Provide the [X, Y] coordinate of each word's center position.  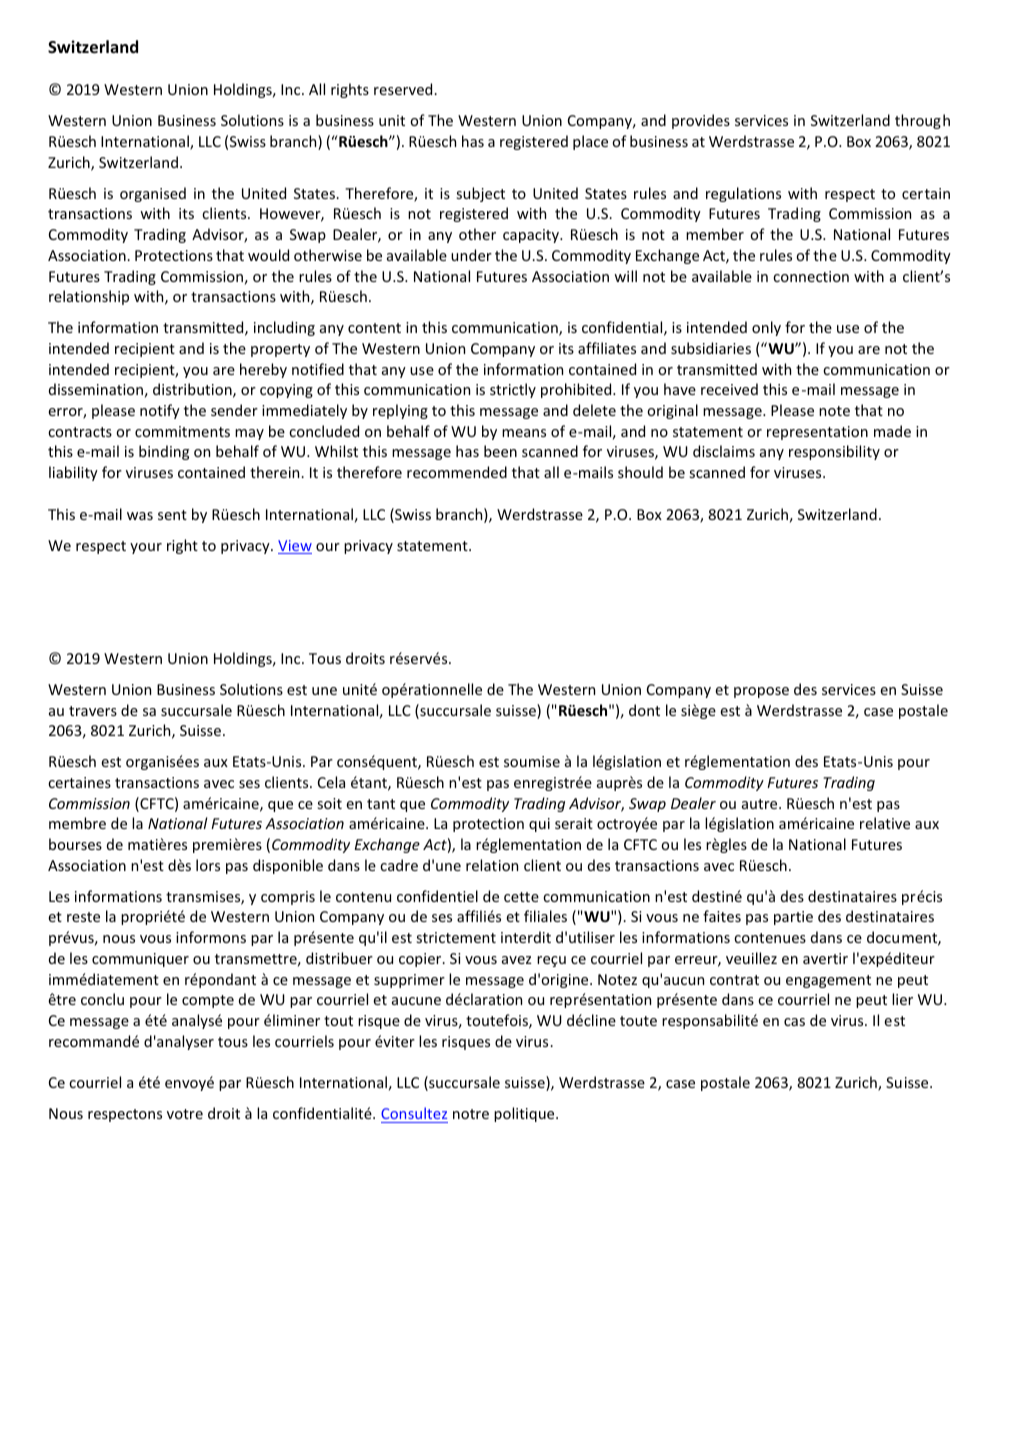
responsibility [834, 452]
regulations [743, 194]
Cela [331, 782]
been [500, 451]
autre [761, 804]
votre [185, 1114]
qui [539, 825]
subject [481, 194]
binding [164, 452]
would [268, 255]
